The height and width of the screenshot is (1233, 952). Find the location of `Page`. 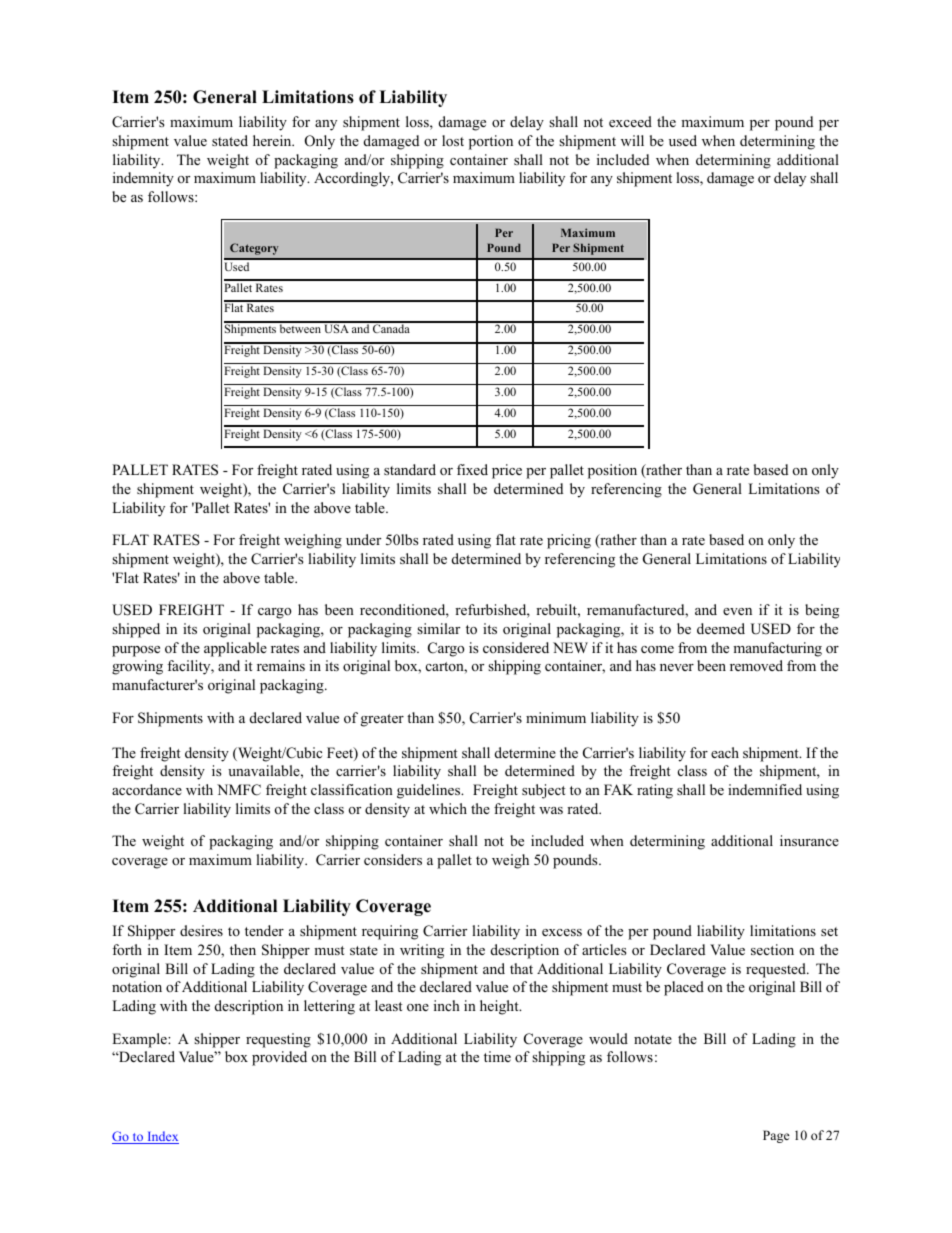

Page is located at coordinates (776, 1136).
